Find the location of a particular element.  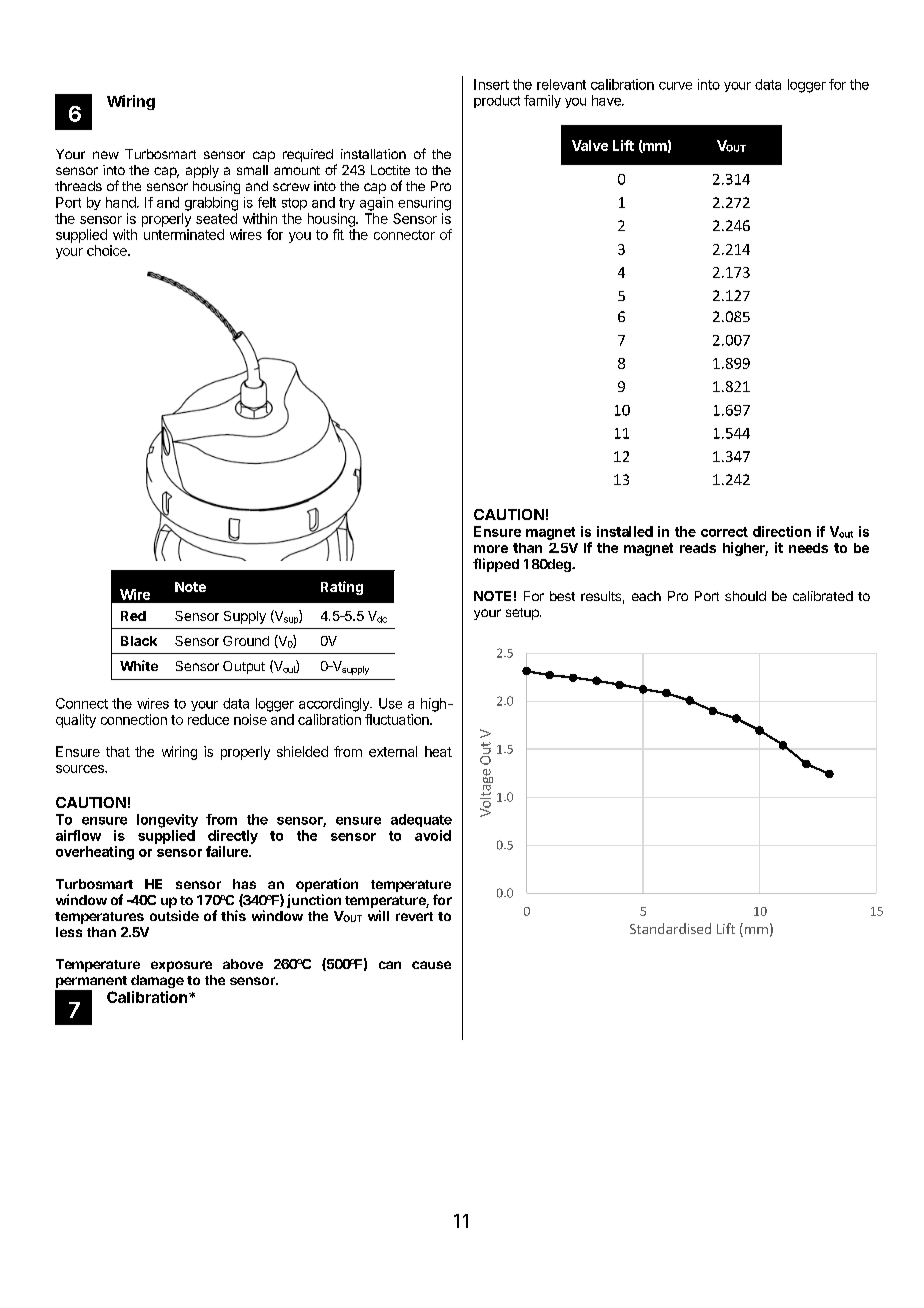

product is located at coordinates (497, 101).
